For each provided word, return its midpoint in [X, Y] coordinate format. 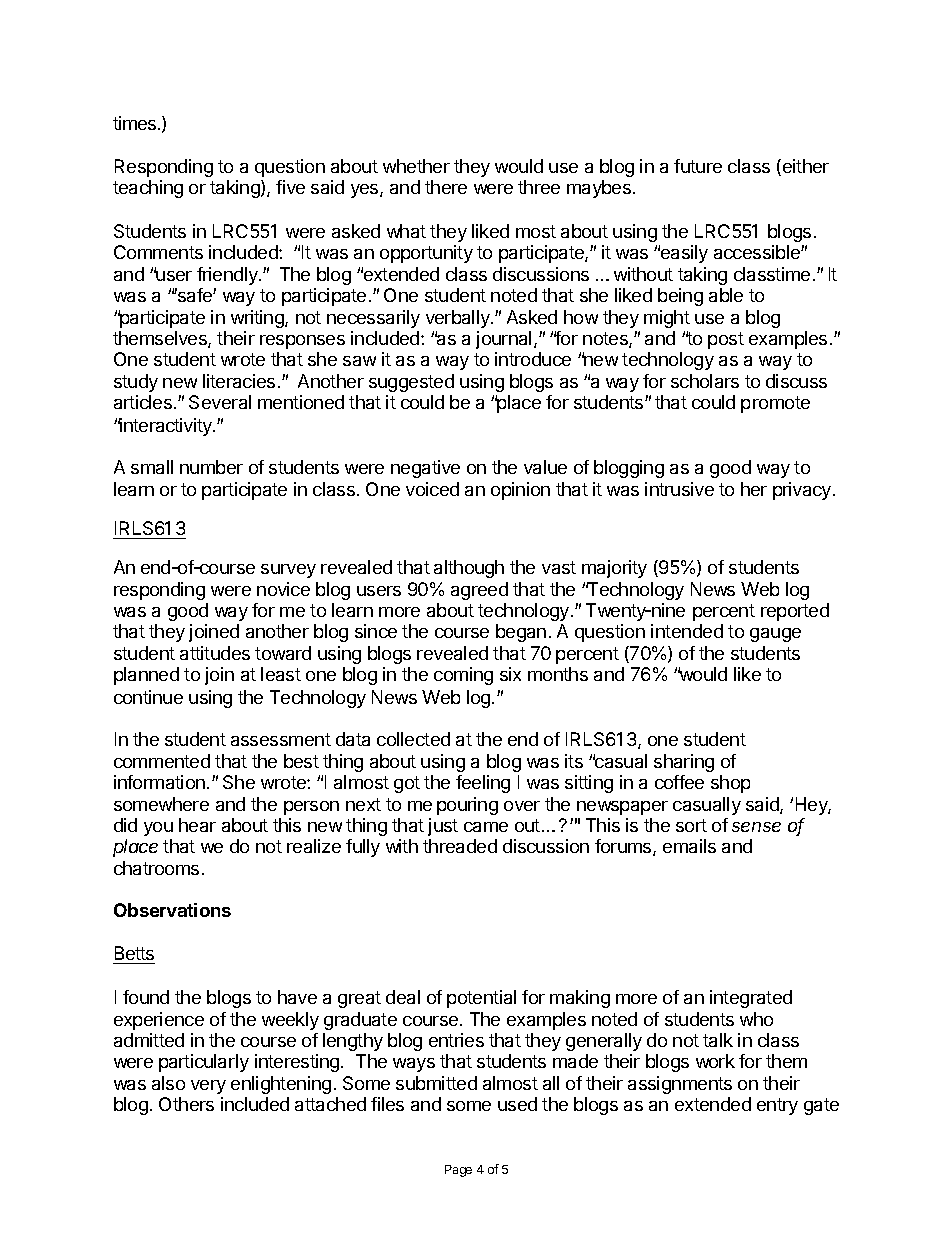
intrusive [679, 489]
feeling [483, 784]
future [698, 166]
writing [258, 319]
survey [288, 571]
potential [481, 999]
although [469, 569]
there [446, 187]
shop [730, 784]
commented [162, 761]
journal [503, 340]
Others [186, 1104]
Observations [172, 910]
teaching [148, 189]
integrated [751, 999]
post [726, 340]
